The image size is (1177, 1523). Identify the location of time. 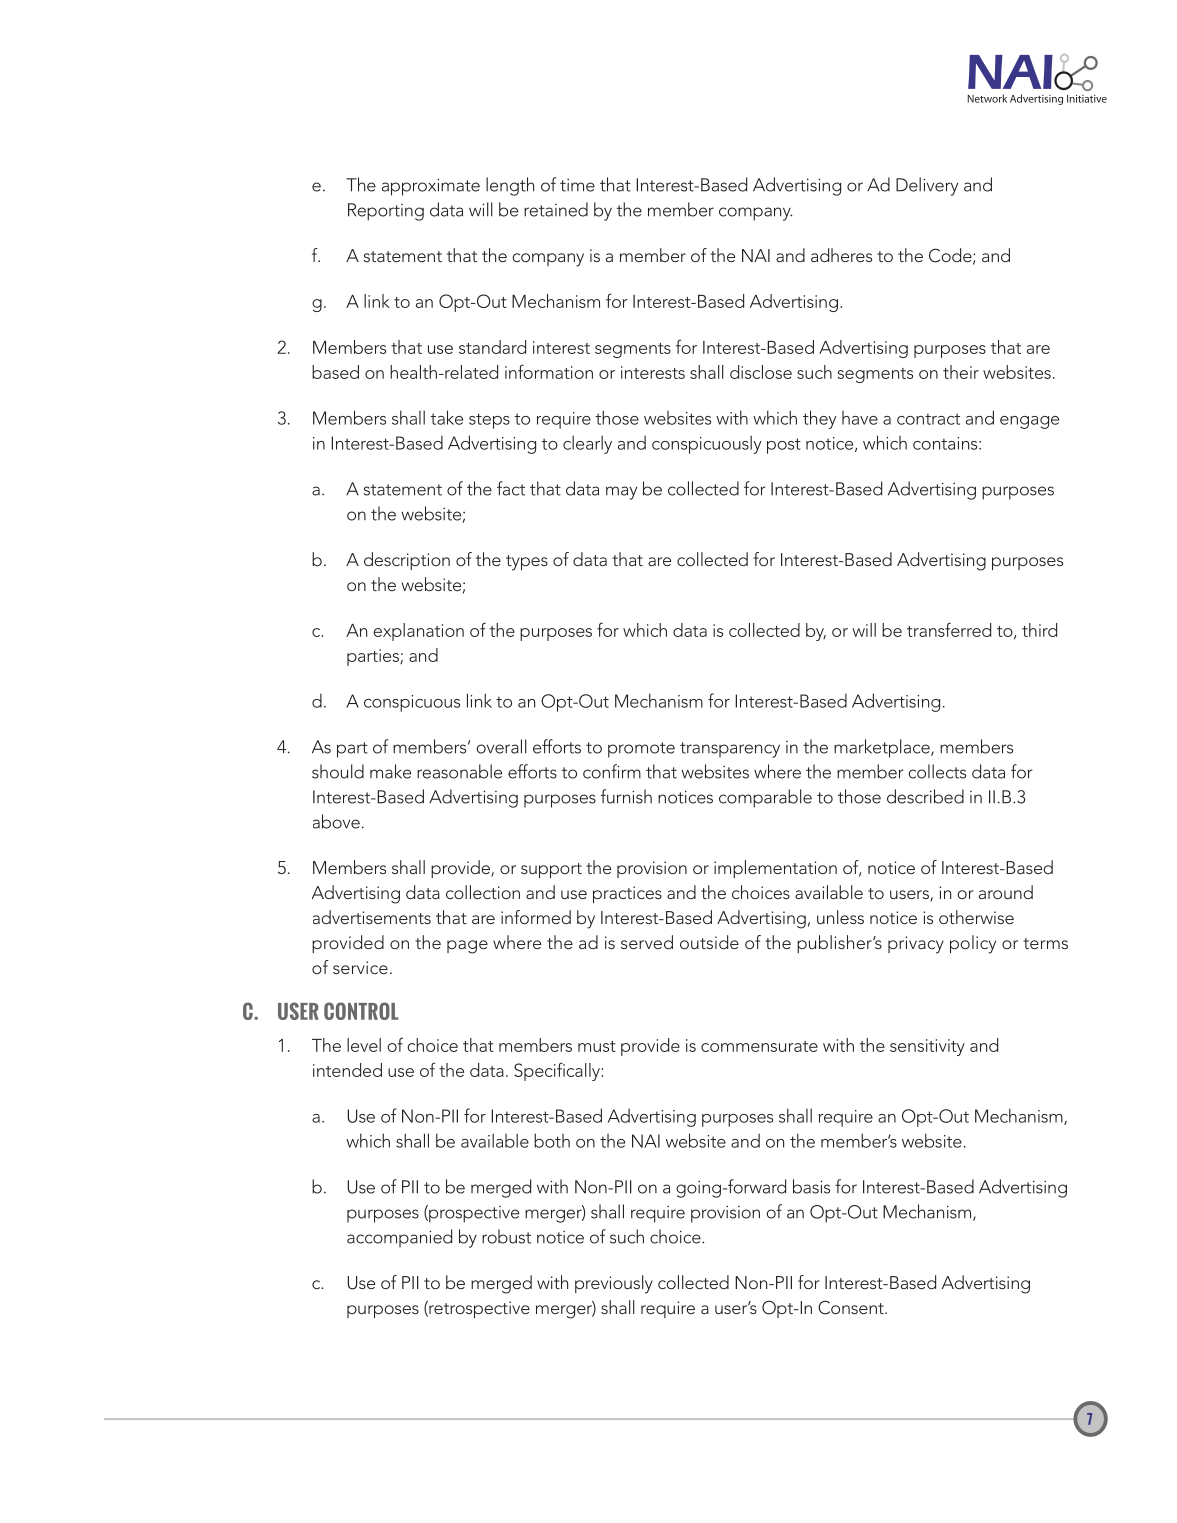
(577, 185).
